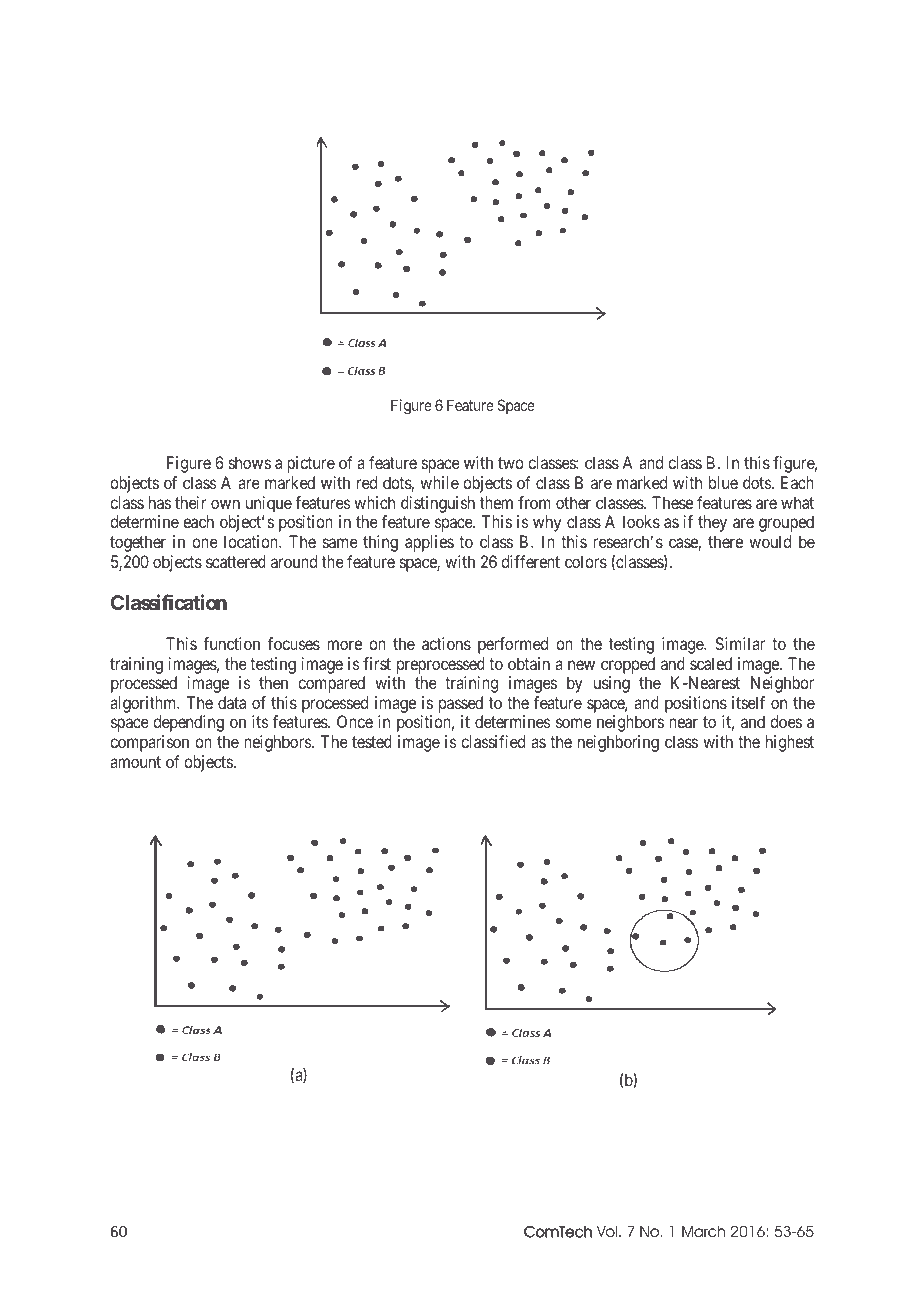 The width and height of the document is (924, 1308). What do you see at coordinates (188, 723) in the document?
I see `depending` at bounding box center [188, 723].
